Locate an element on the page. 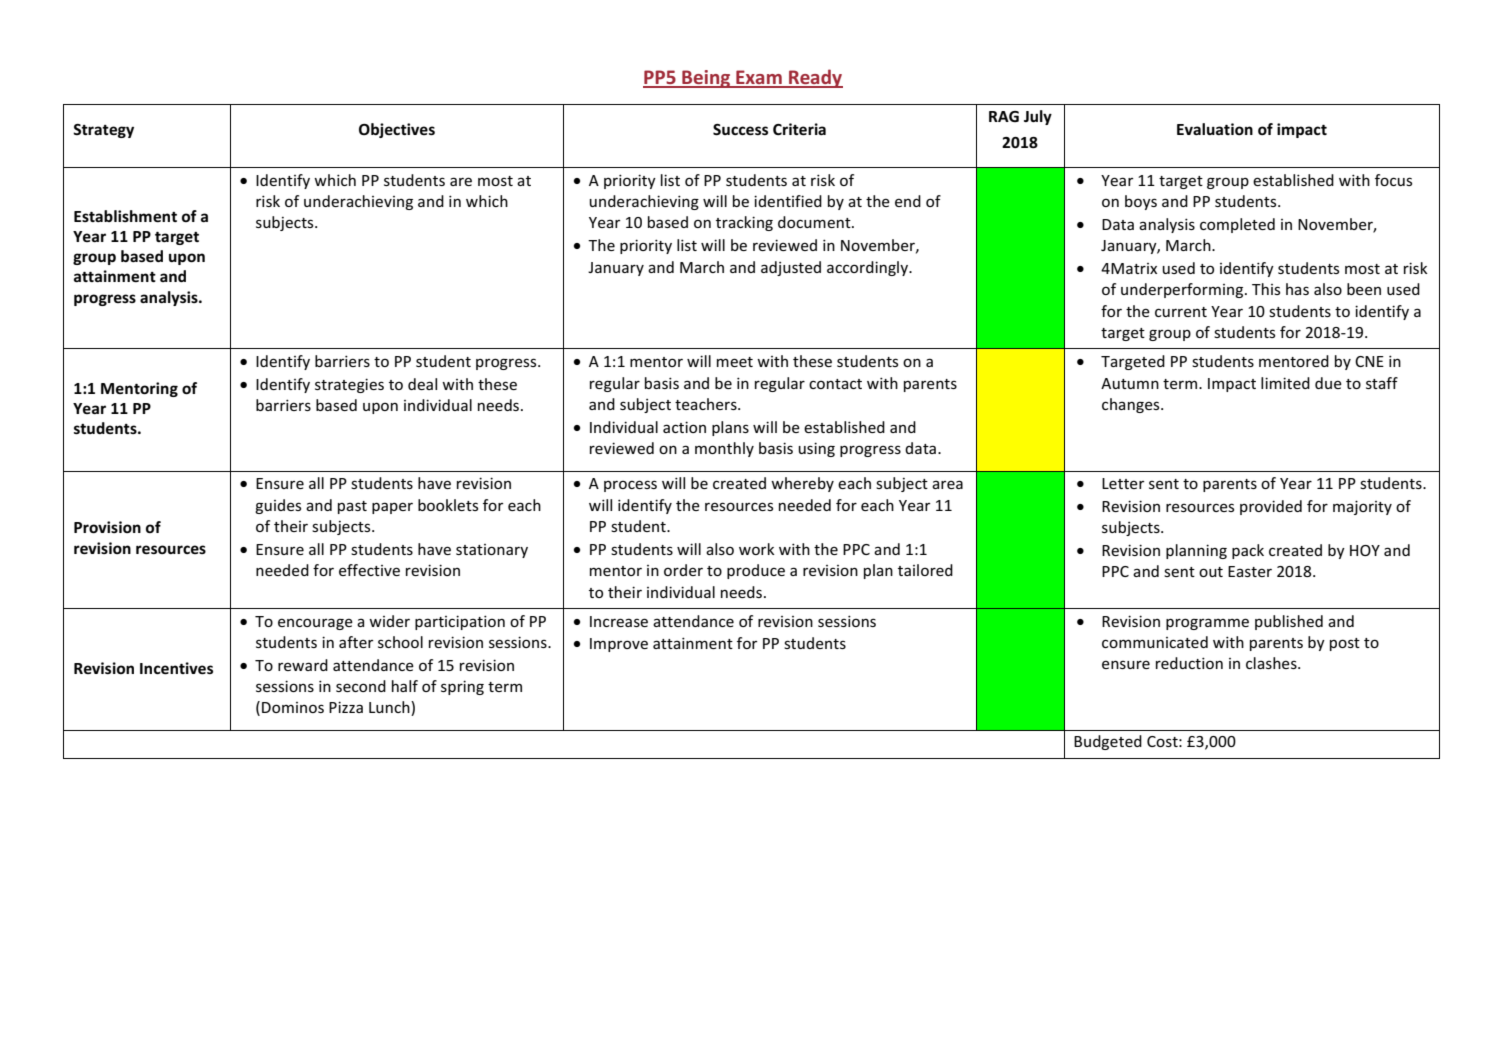  current is located at coordinates (1181, 312).
